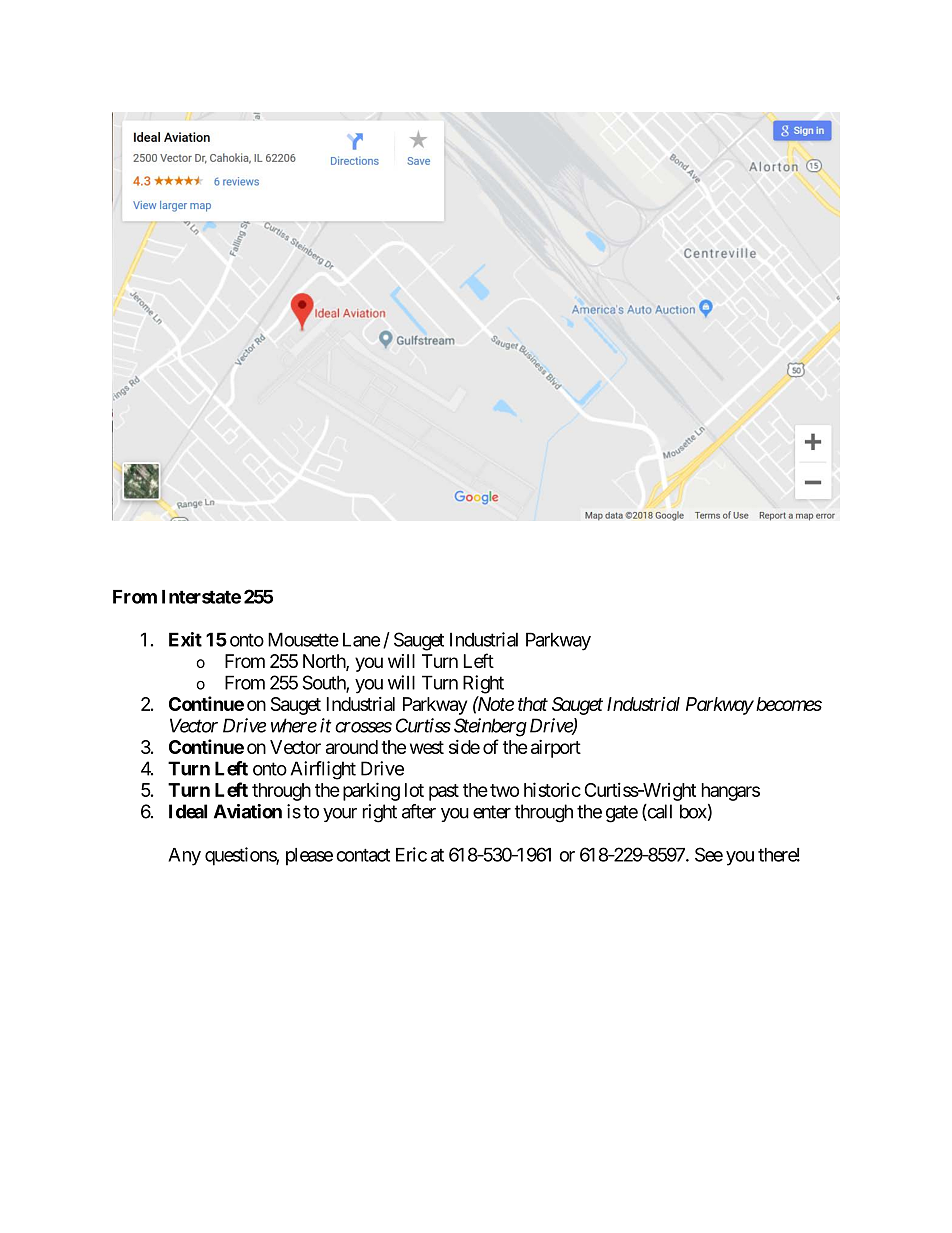  I want to click on Exit, so click(185, 639).
